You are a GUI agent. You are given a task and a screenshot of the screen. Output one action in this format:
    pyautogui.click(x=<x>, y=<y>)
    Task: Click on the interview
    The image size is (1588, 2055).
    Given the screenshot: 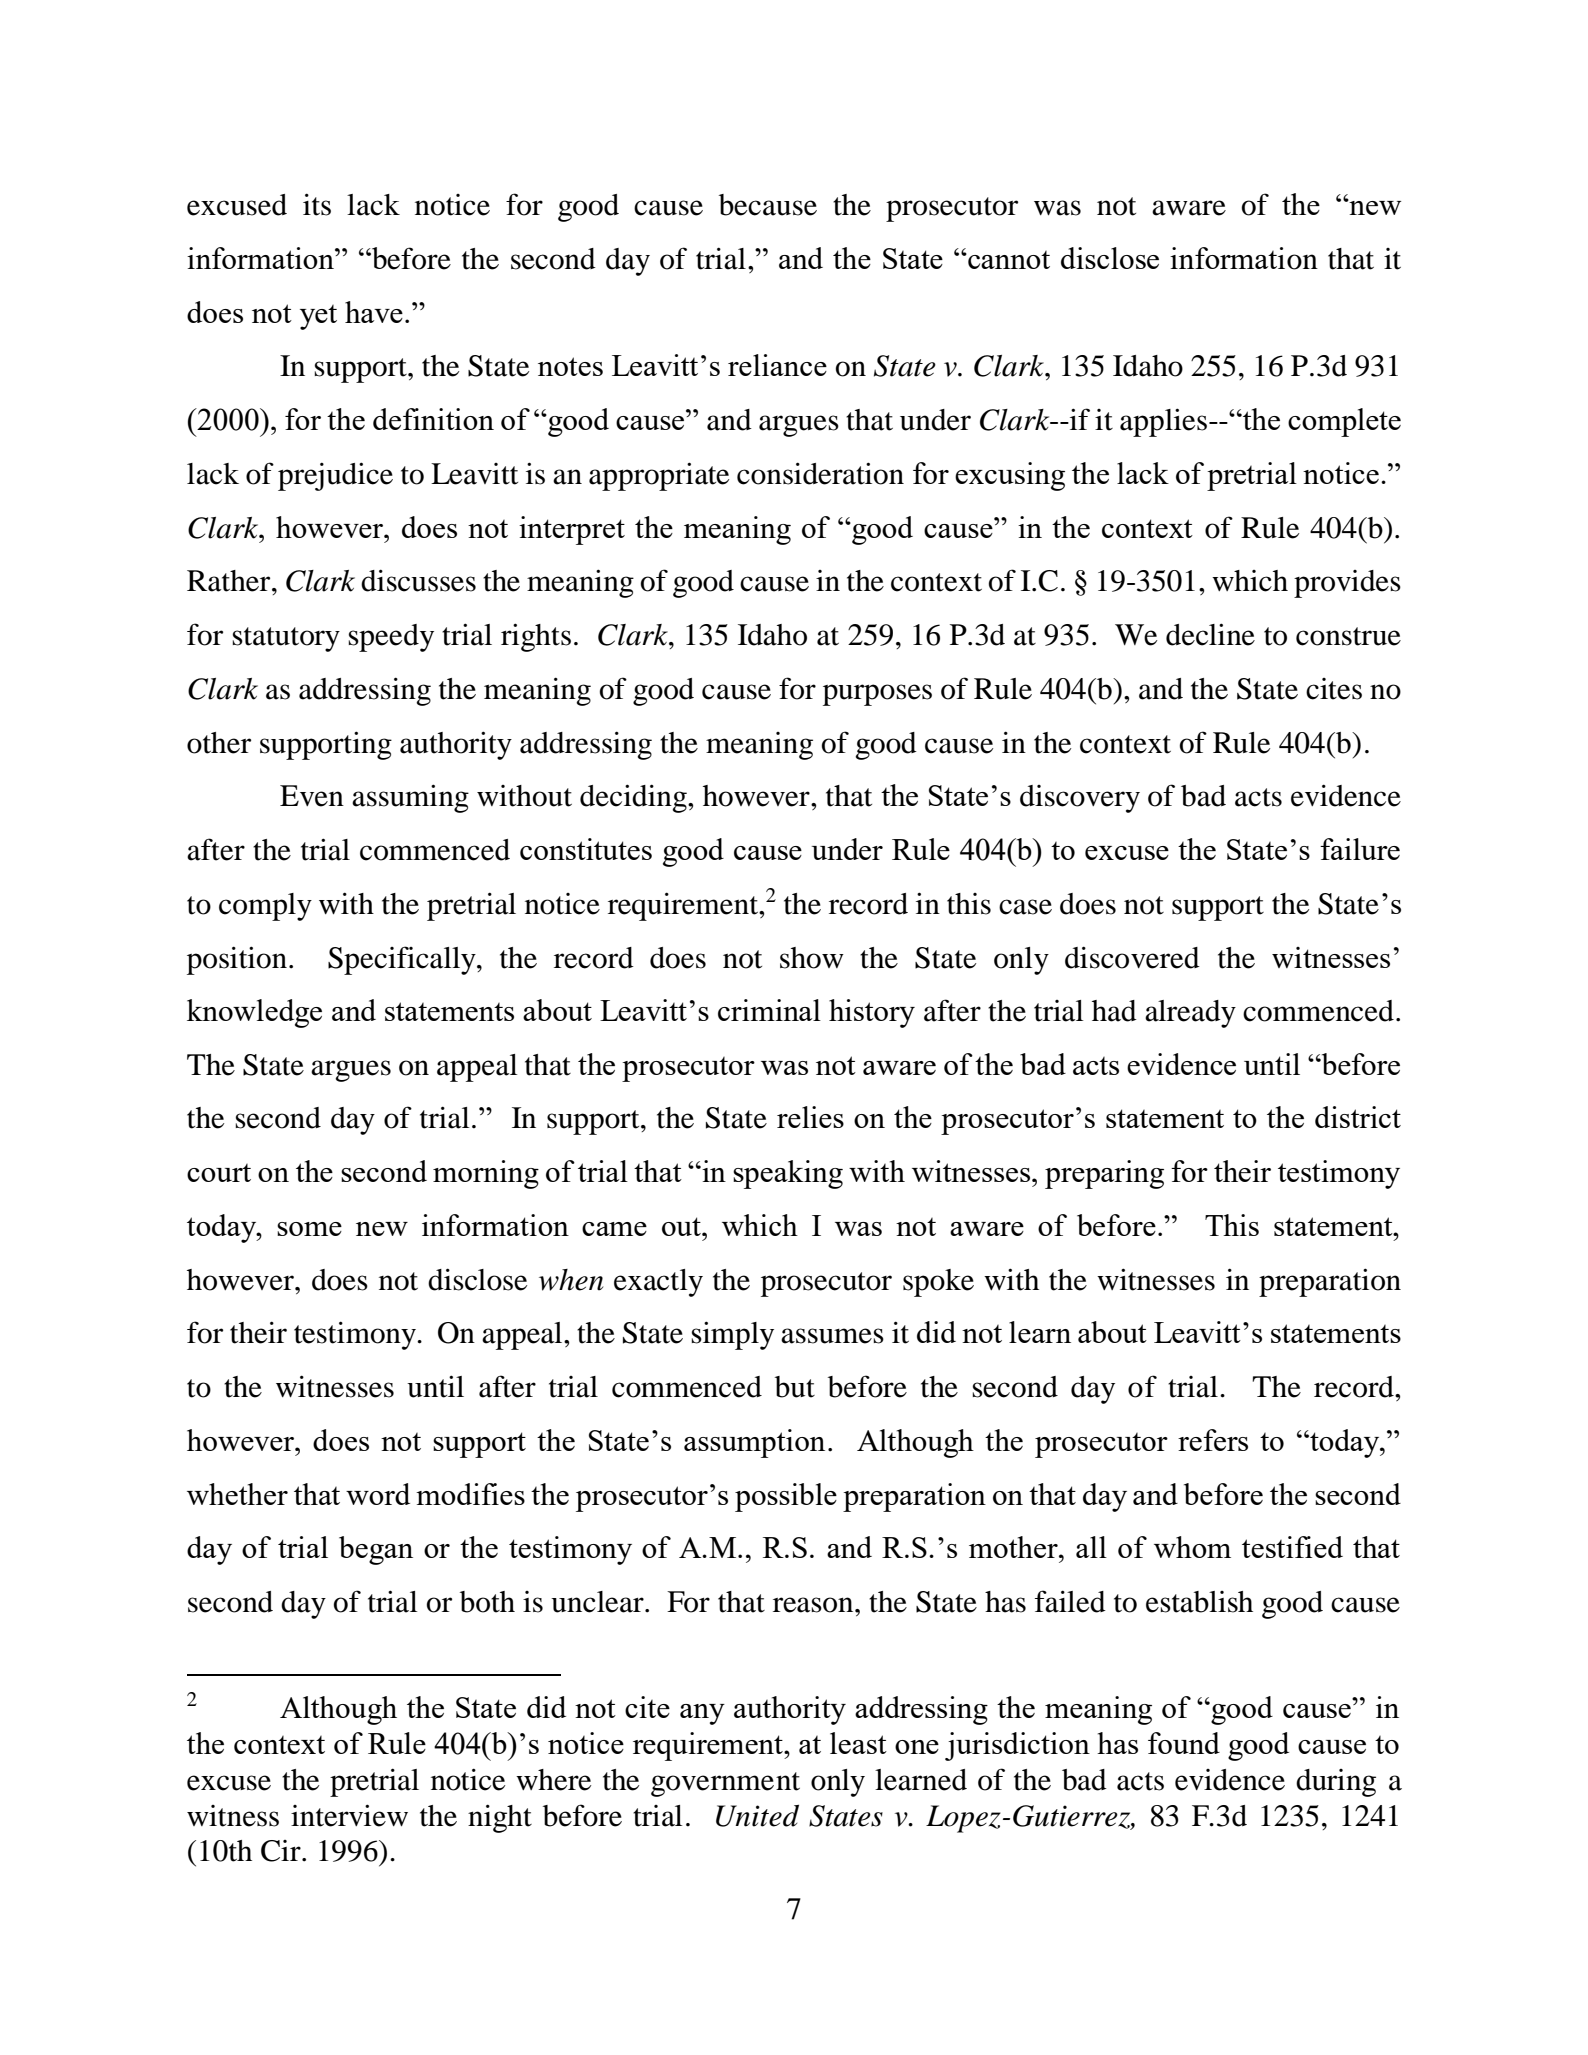 What is the action you would take?
    pyautogui.click(x=349, y=1815)
